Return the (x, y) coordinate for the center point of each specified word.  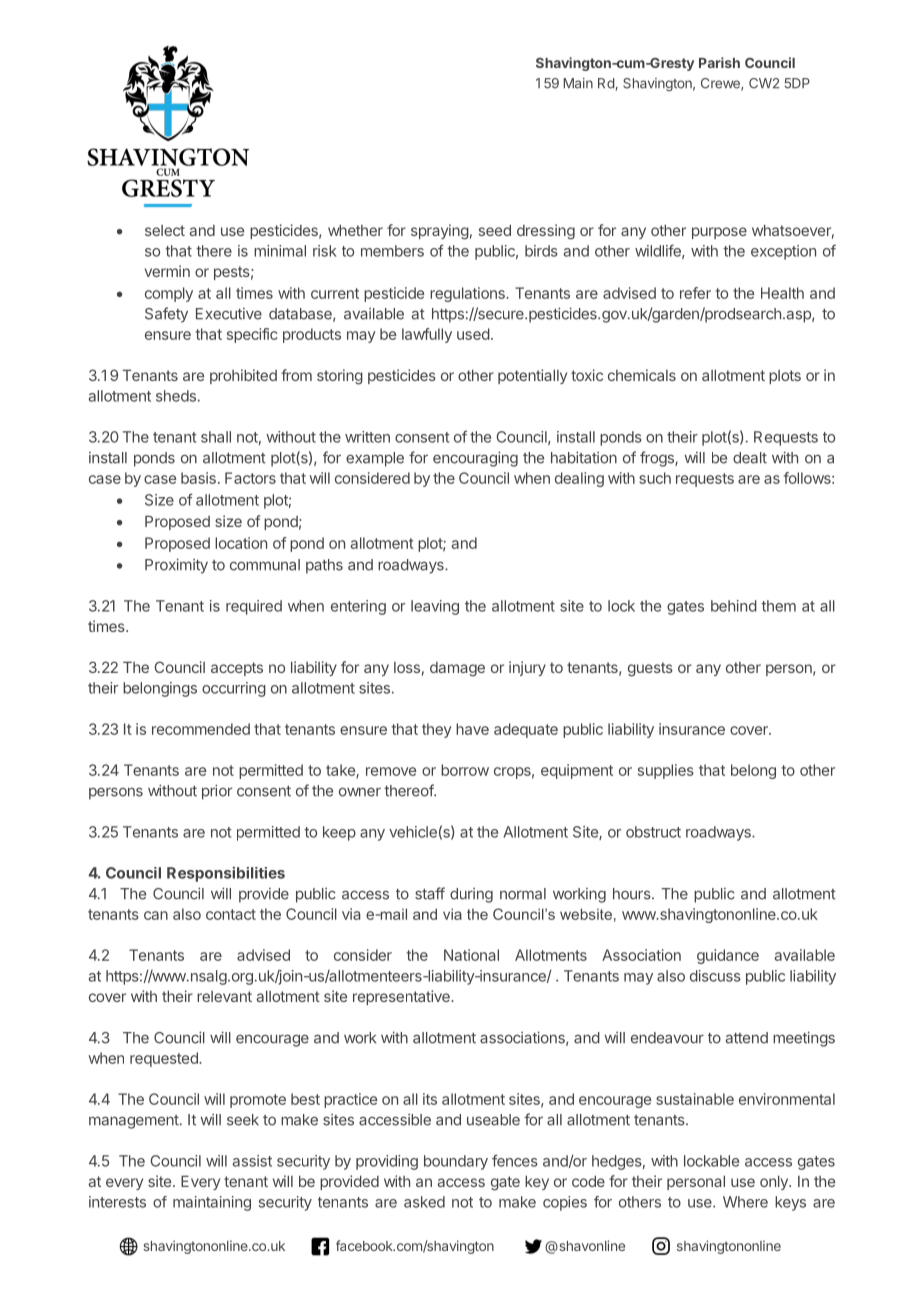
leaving (435, 607)
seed (495, 230)
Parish (719, 62)
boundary (456, 1162)
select (165, 230)
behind (734, 606)
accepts (237, 669)
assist (252, 1161)
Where (745, 1202)
